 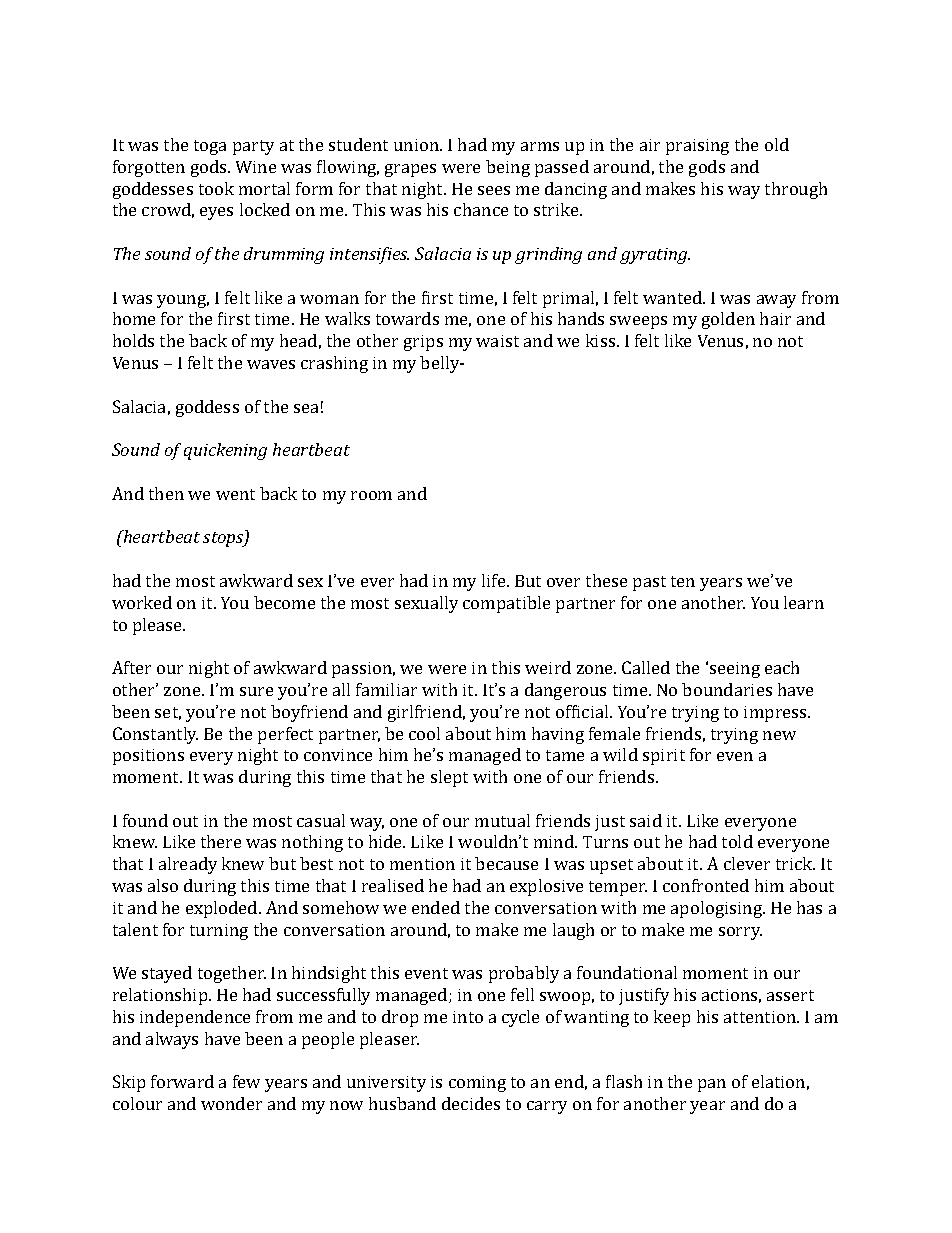 What do you see at coordinates (506, 604) in the screenshot?
I see `compatible` at bounding box center [506, 604].
